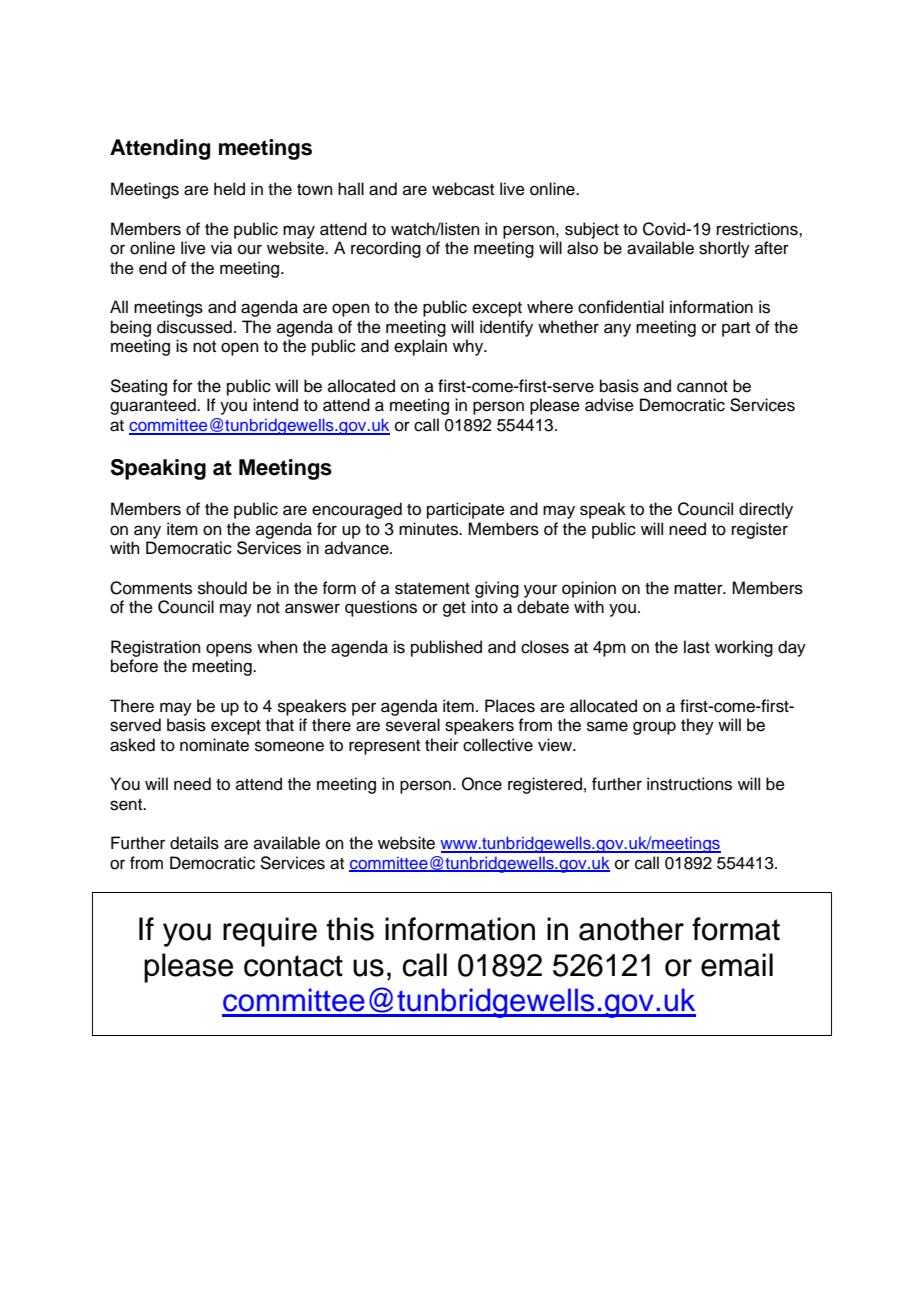 This screenshot has height=1308, width=924. I want to click on require, so click(270, 932).
